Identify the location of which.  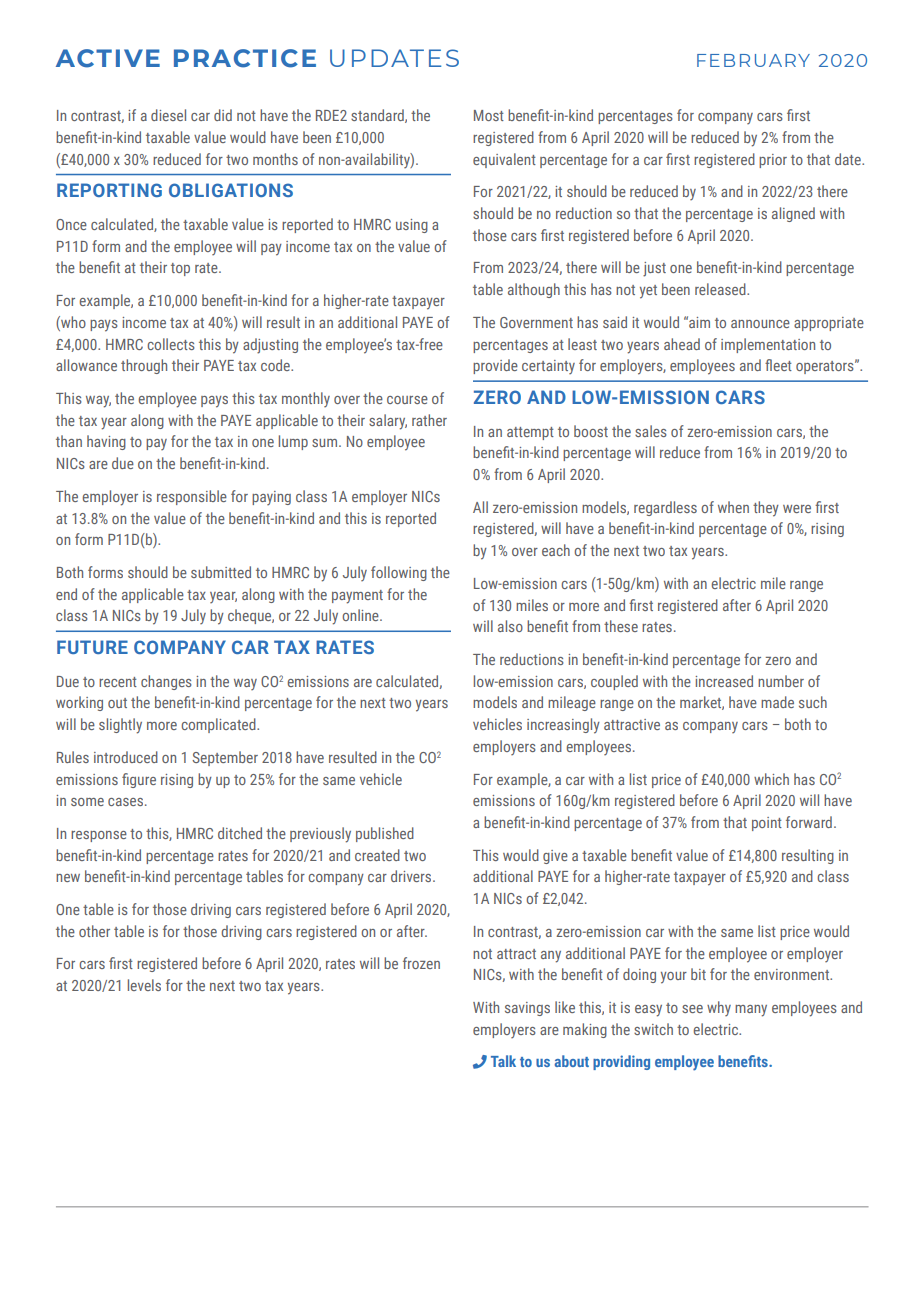
(771, 779).
